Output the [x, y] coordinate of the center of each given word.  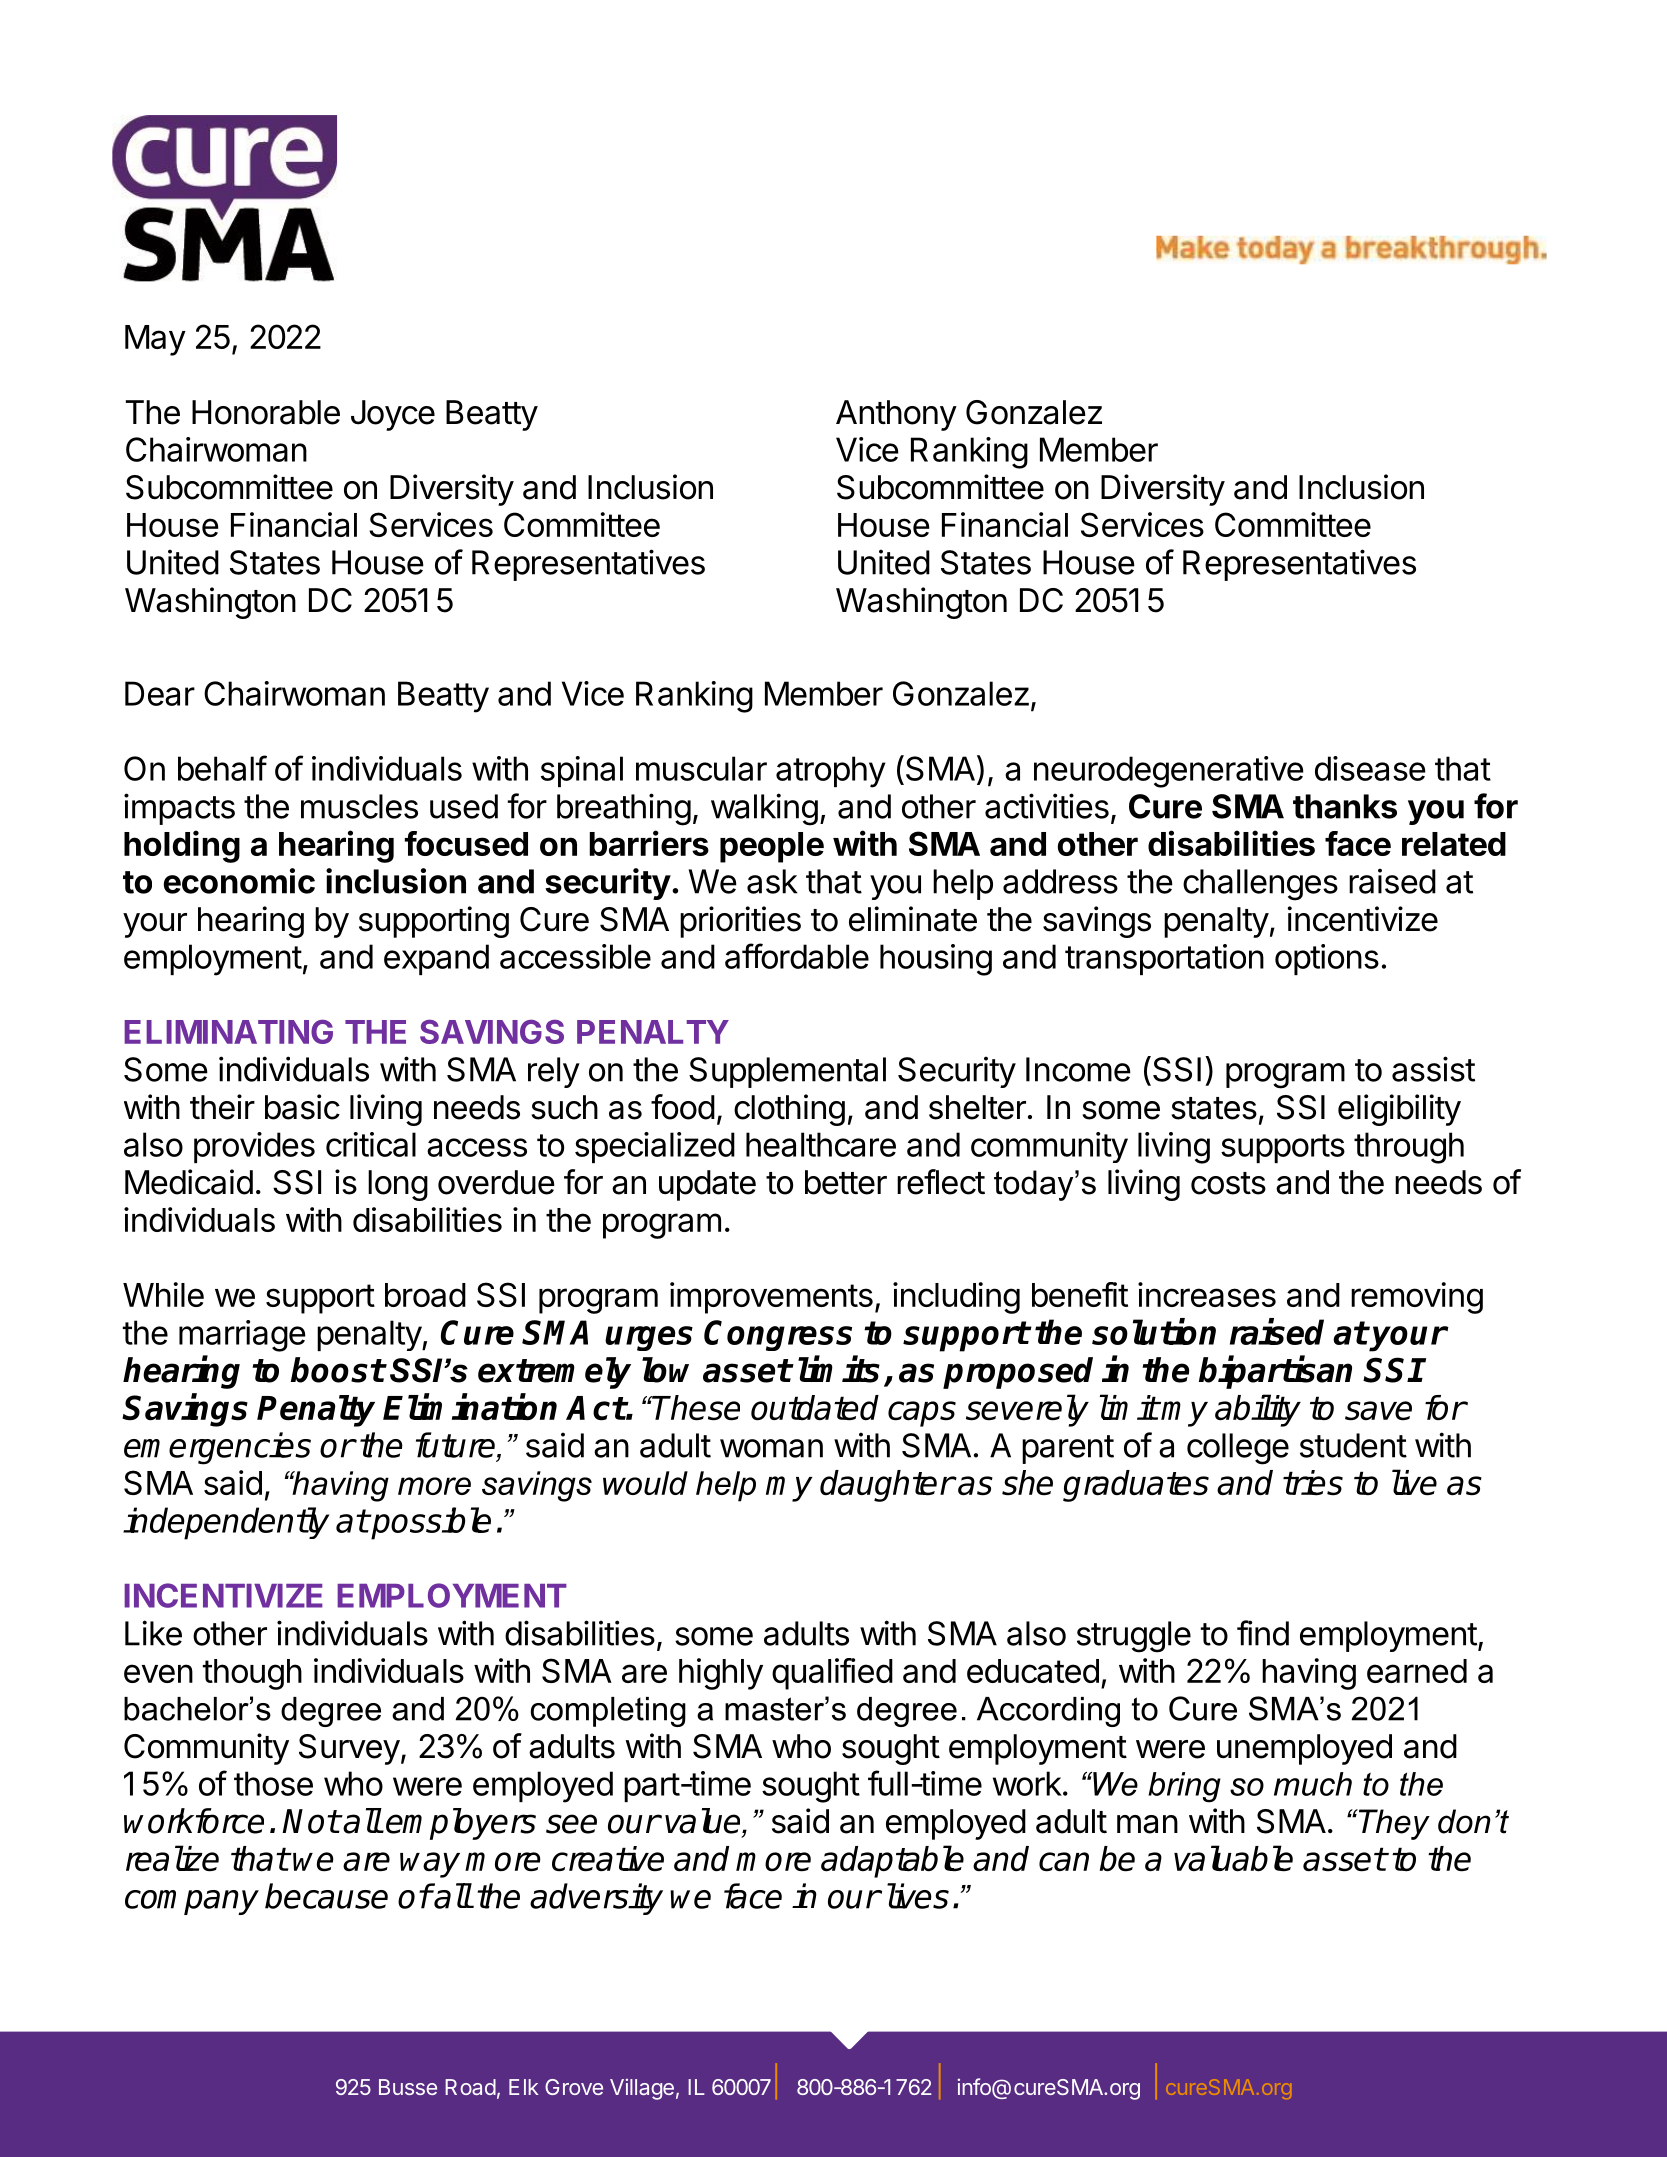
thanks [1345, 806]
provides [254, 1147]
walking [764, 809]
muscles [359, 806]
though [252, 1674]
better [846, 1182]
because [326, 1896]
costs [1228, 1183]
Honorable [266, 412]
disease [1370, 768]
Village [642, 2089]
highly [721, 1674]
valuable [1233, 1858]
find [1263, 1633]
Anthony [896, 415]
